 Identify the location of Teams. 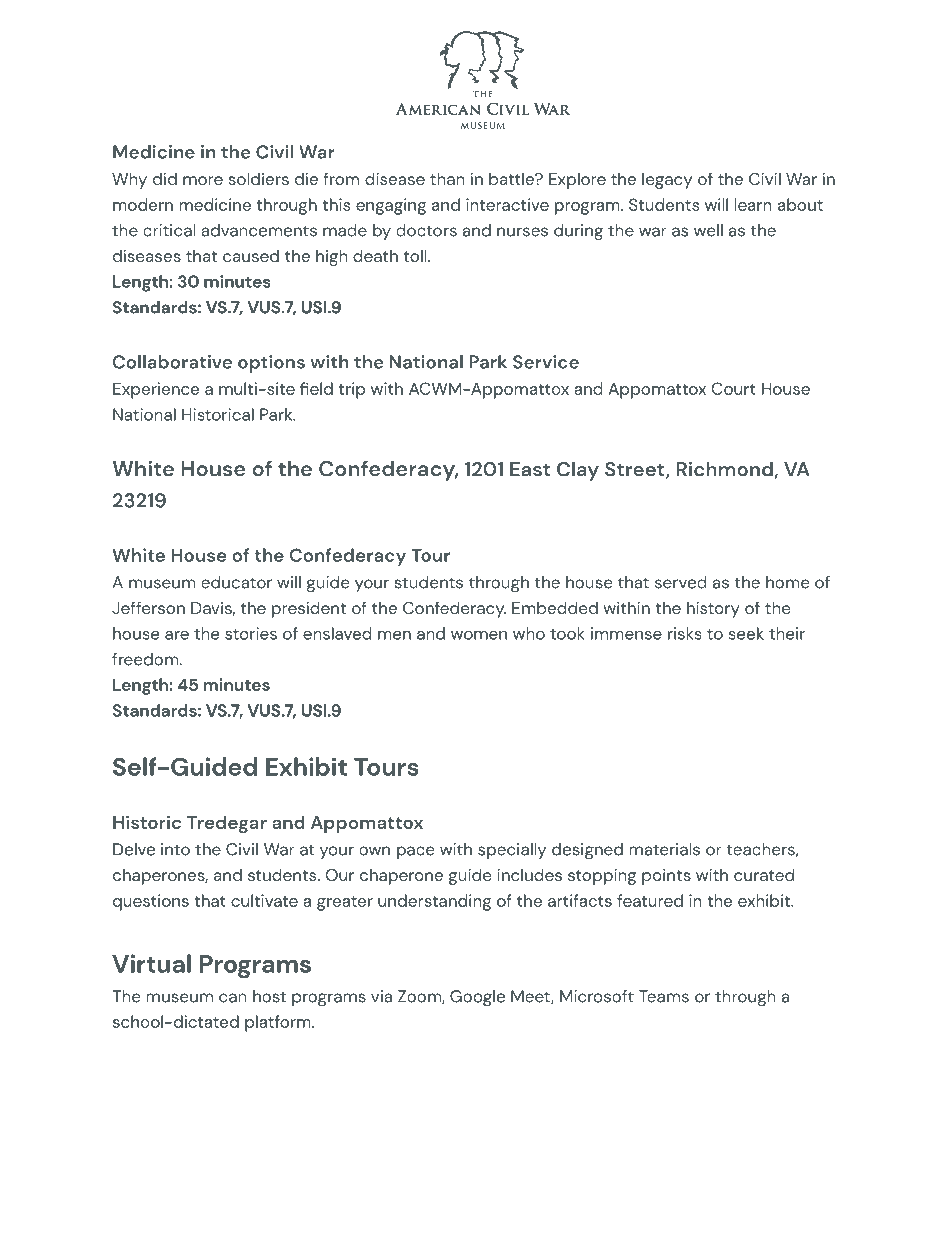
(664, 996).
